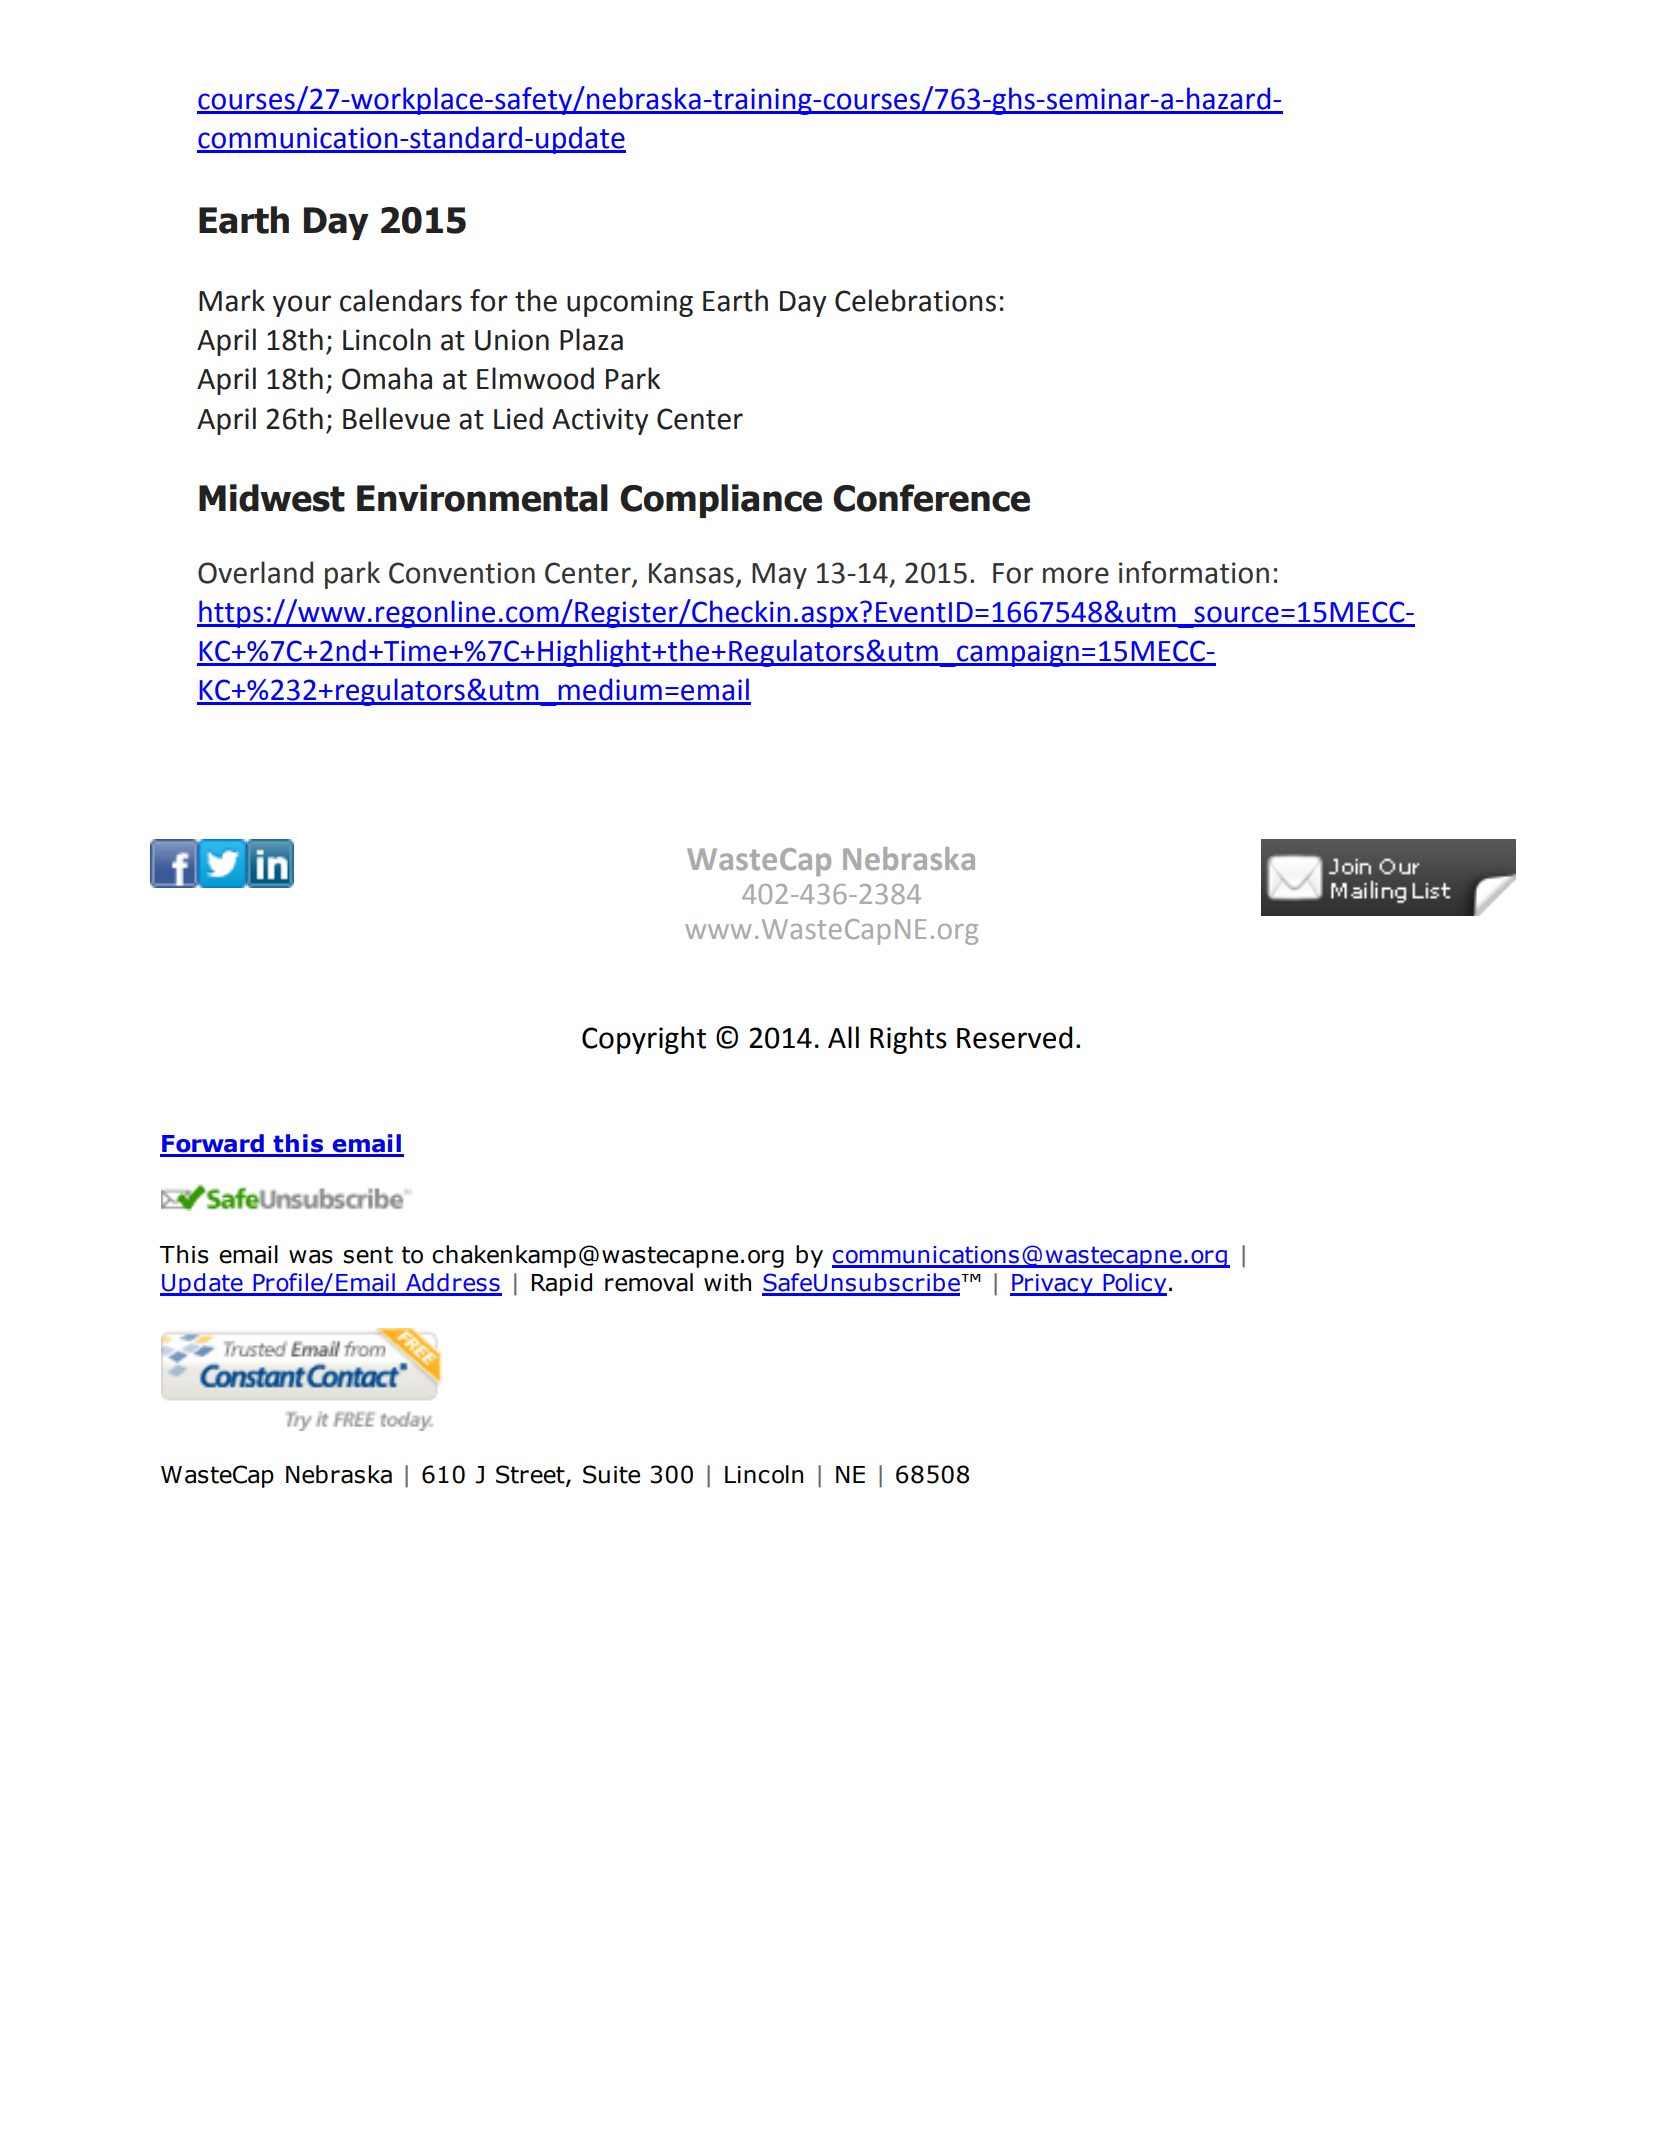  What do you see at coordinates (531, 1475) in the screenshot?
I see `Street` at bounding box center [531, 1475].
